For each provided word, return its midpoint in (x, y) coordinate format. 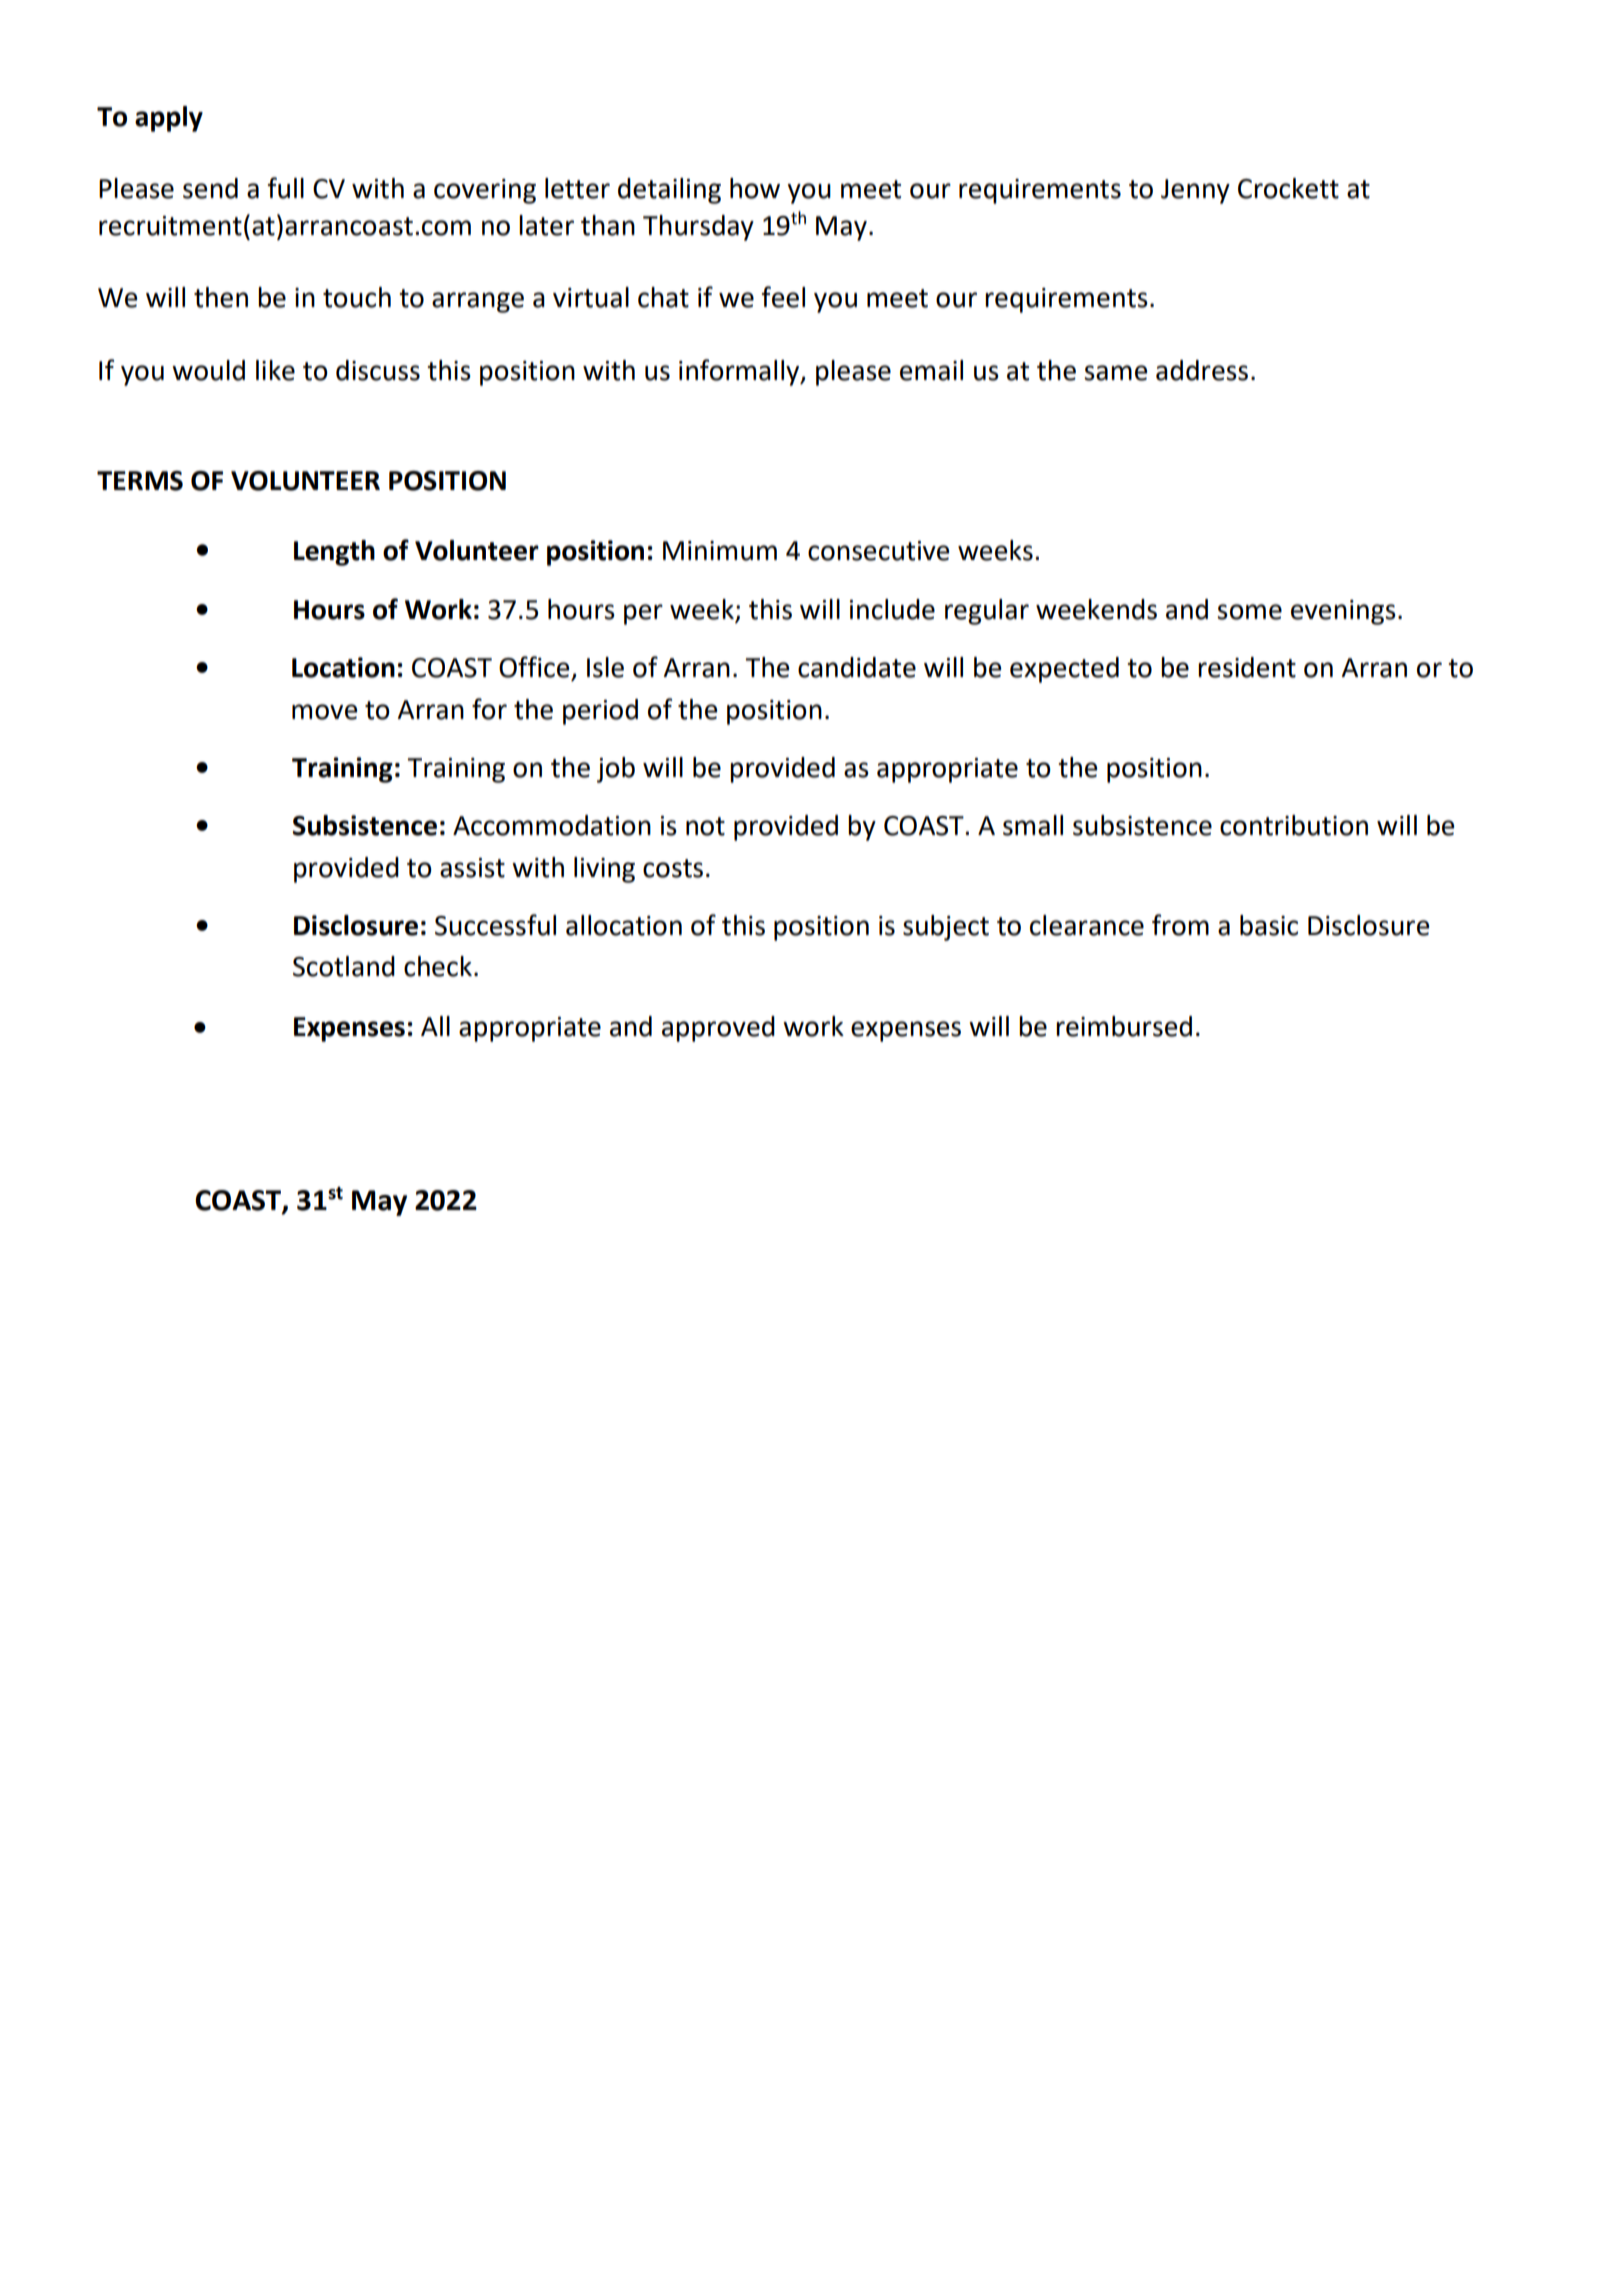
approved (718, 1029)
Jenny (1195, 191)
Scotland (344, 966)
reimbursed (1124, 1026)
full (286, 188)
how (755, 188)
